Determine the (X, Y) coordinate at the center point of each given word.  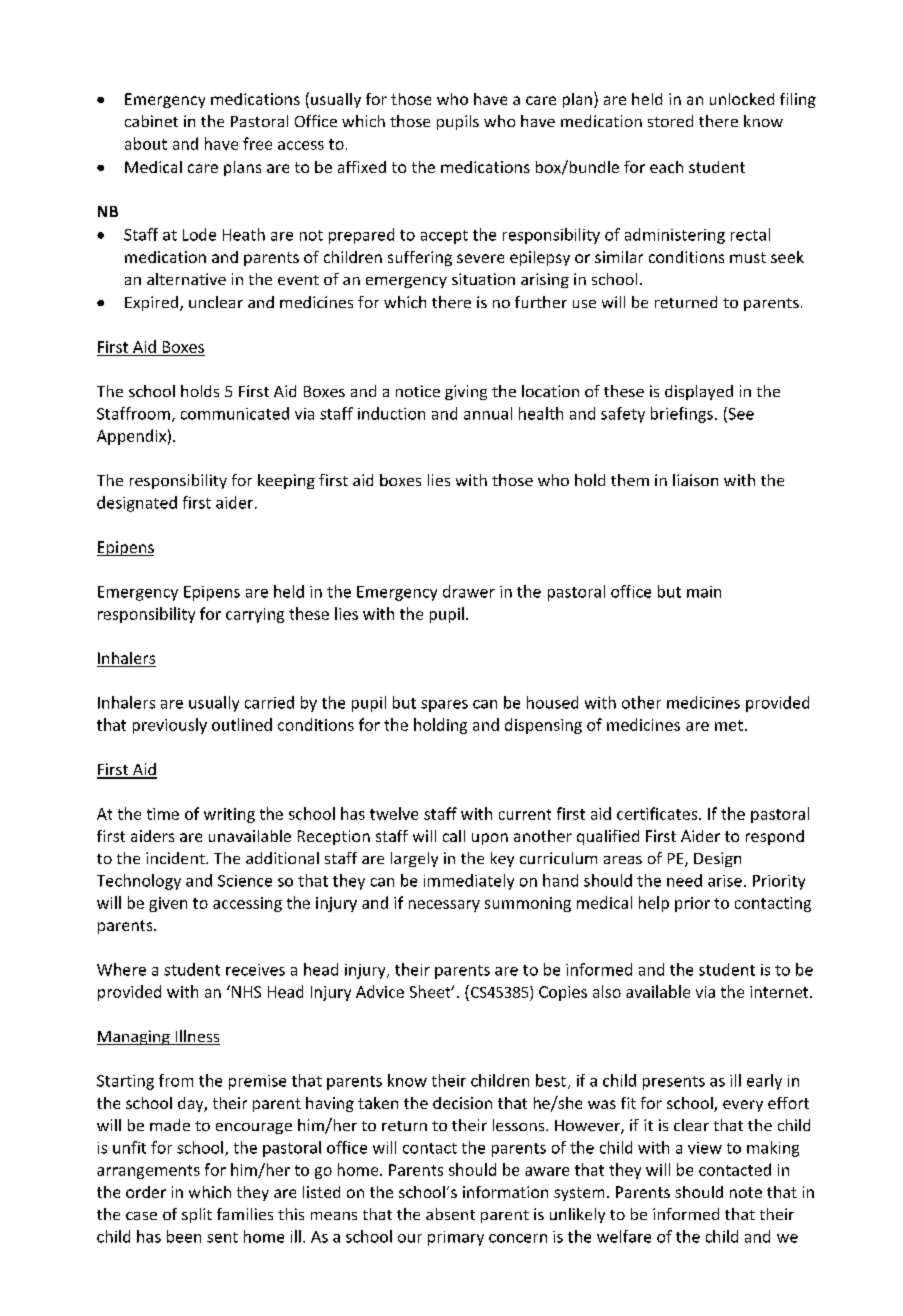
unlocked (742, 99)
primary (456, 1238)
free (257, 143)
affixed (362, 167)
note (746, 1192)
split (197, 1215)
